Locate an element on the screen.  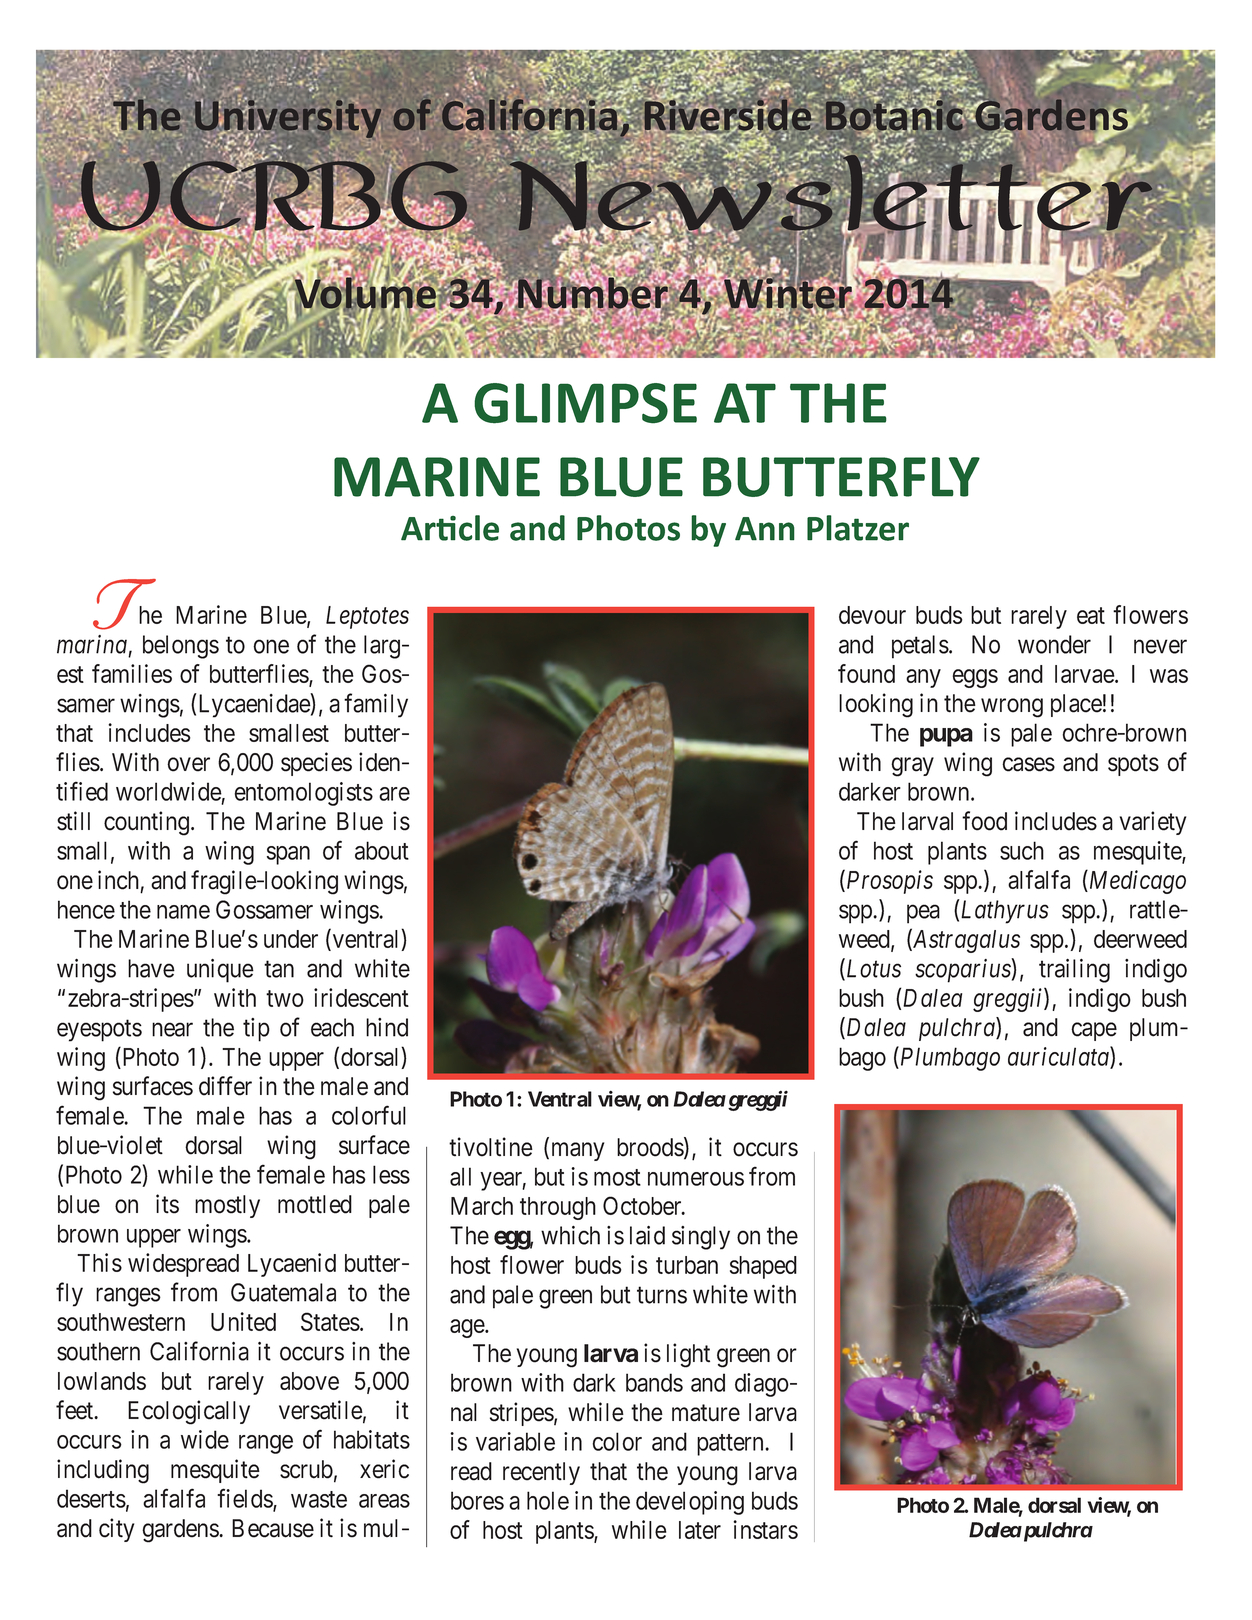
eat is located at coordinates (1091, 615).
